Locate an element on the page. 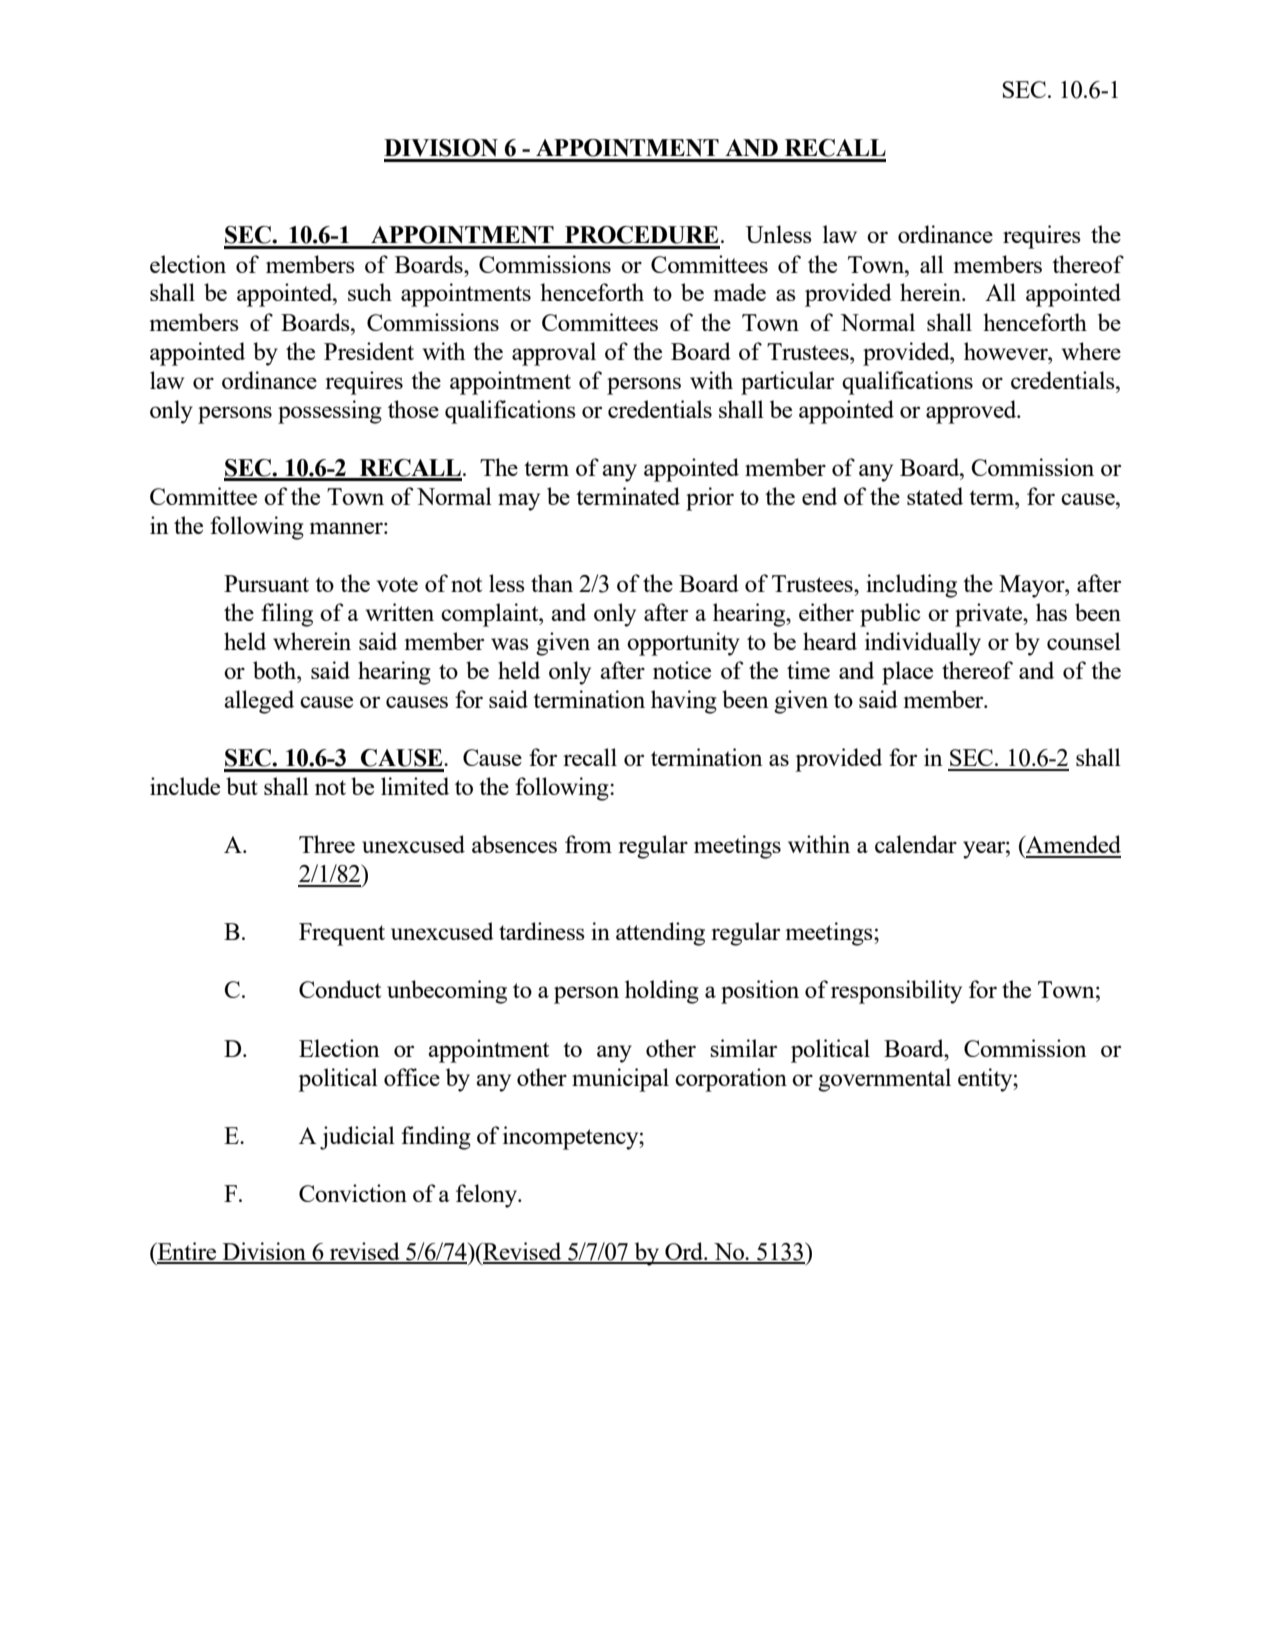  such is located at coordinates (370, 292).
